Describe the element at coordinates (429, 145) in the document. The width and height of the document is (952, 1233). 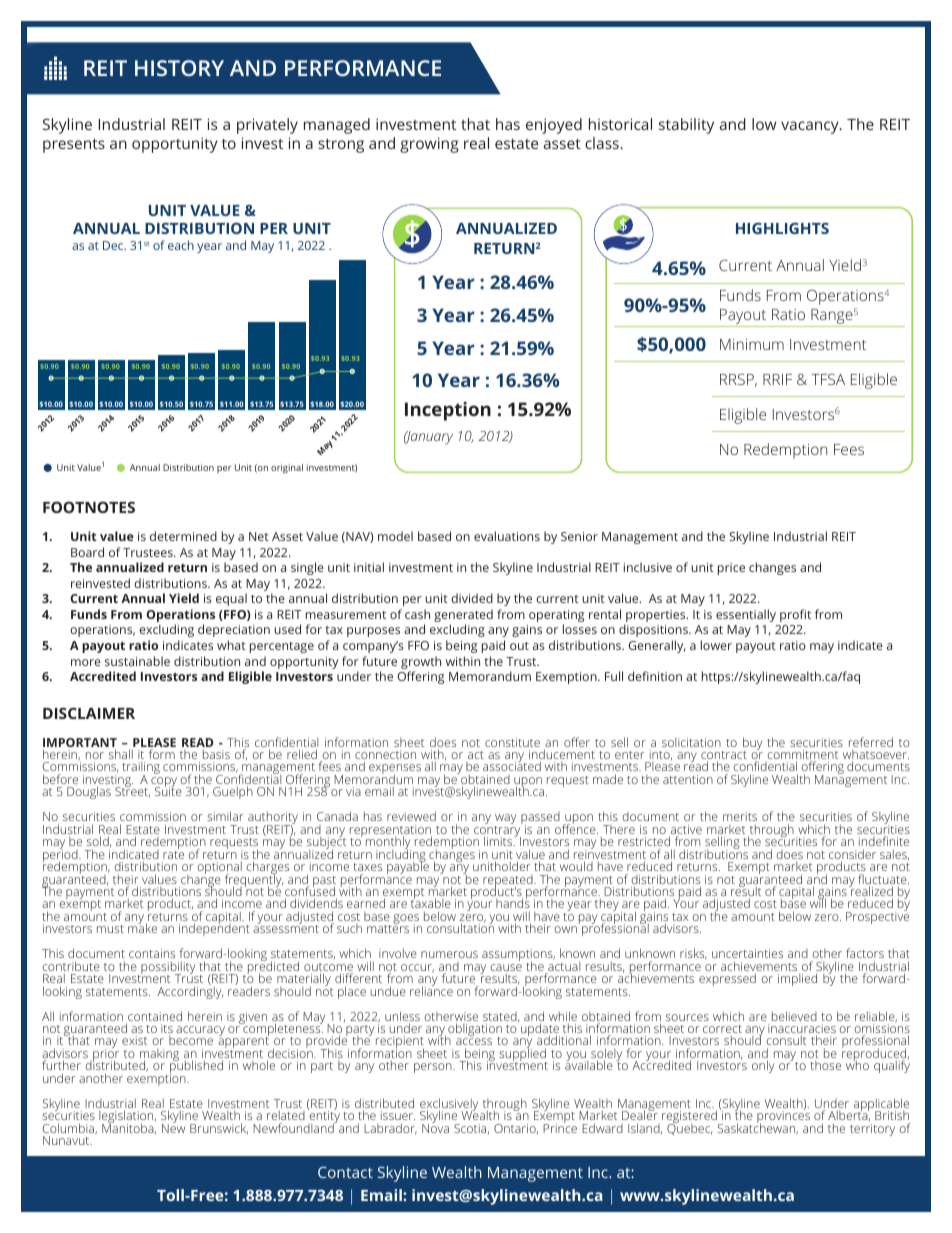
I see `growing` at that location.
